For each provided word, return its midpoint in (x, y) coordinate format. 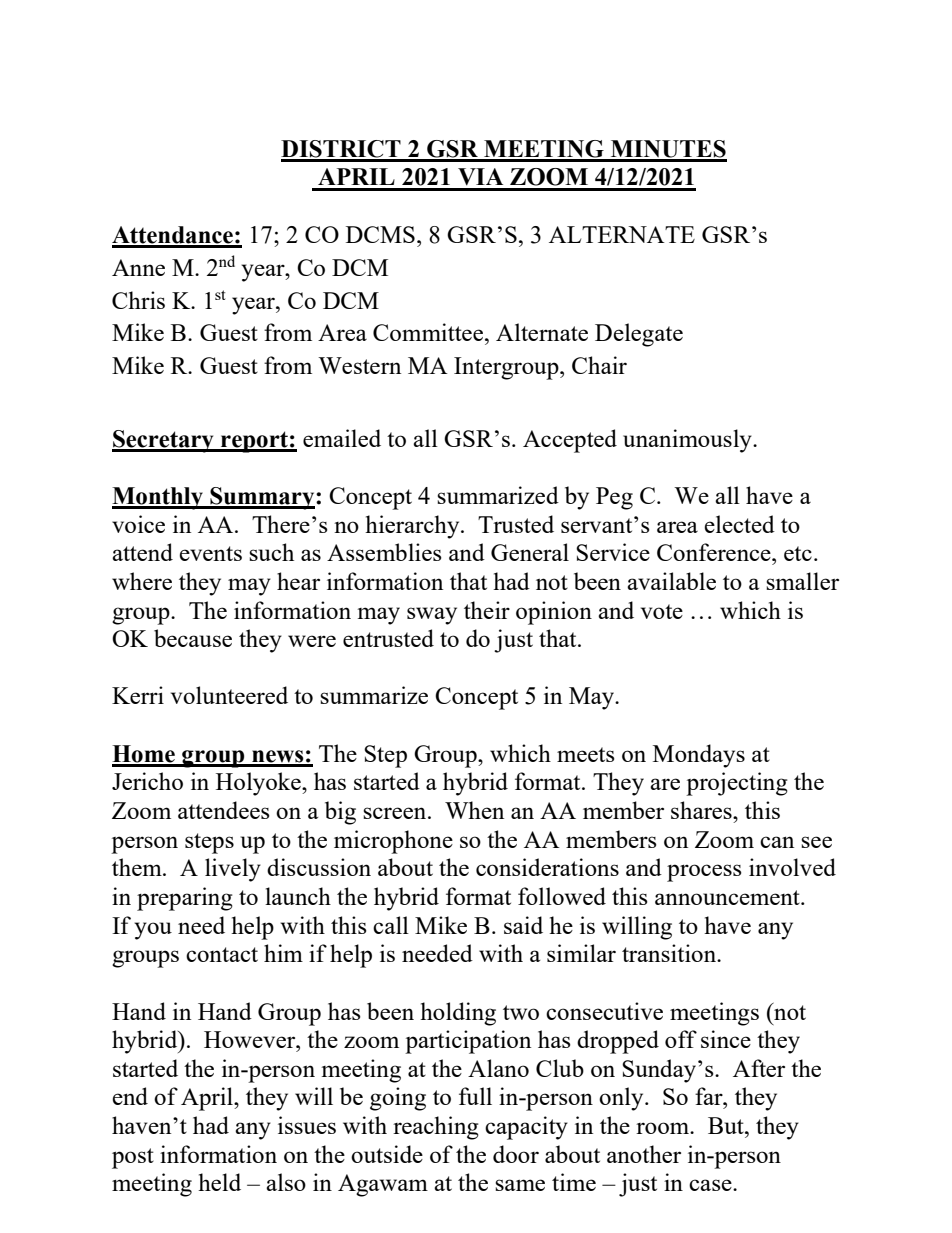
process (704, 873)
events (210, 553)
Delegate (639, 335)
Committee (428, 332)
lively (233, 870)
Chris (138, 300)
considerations (547, 867)
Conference (715, 552)
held (219, 1182)
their (487, 610)
